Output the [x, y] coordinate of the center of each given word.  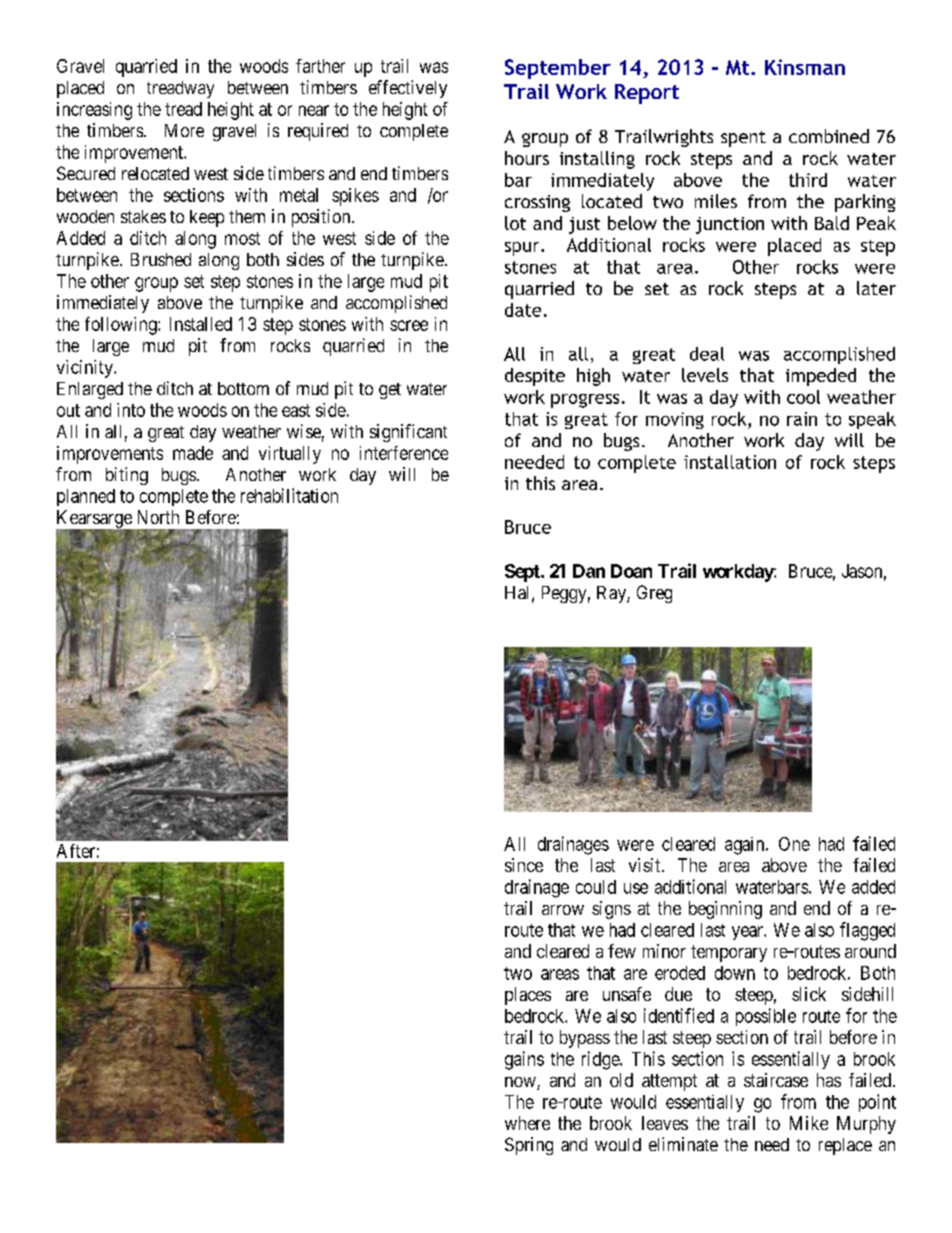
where [527, 1123]
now [521, 1083]
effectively [408, 89]
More [184, 130]
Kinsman [805, 67]
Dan [589, 571]
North [158, 517]
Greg [654, 594]
